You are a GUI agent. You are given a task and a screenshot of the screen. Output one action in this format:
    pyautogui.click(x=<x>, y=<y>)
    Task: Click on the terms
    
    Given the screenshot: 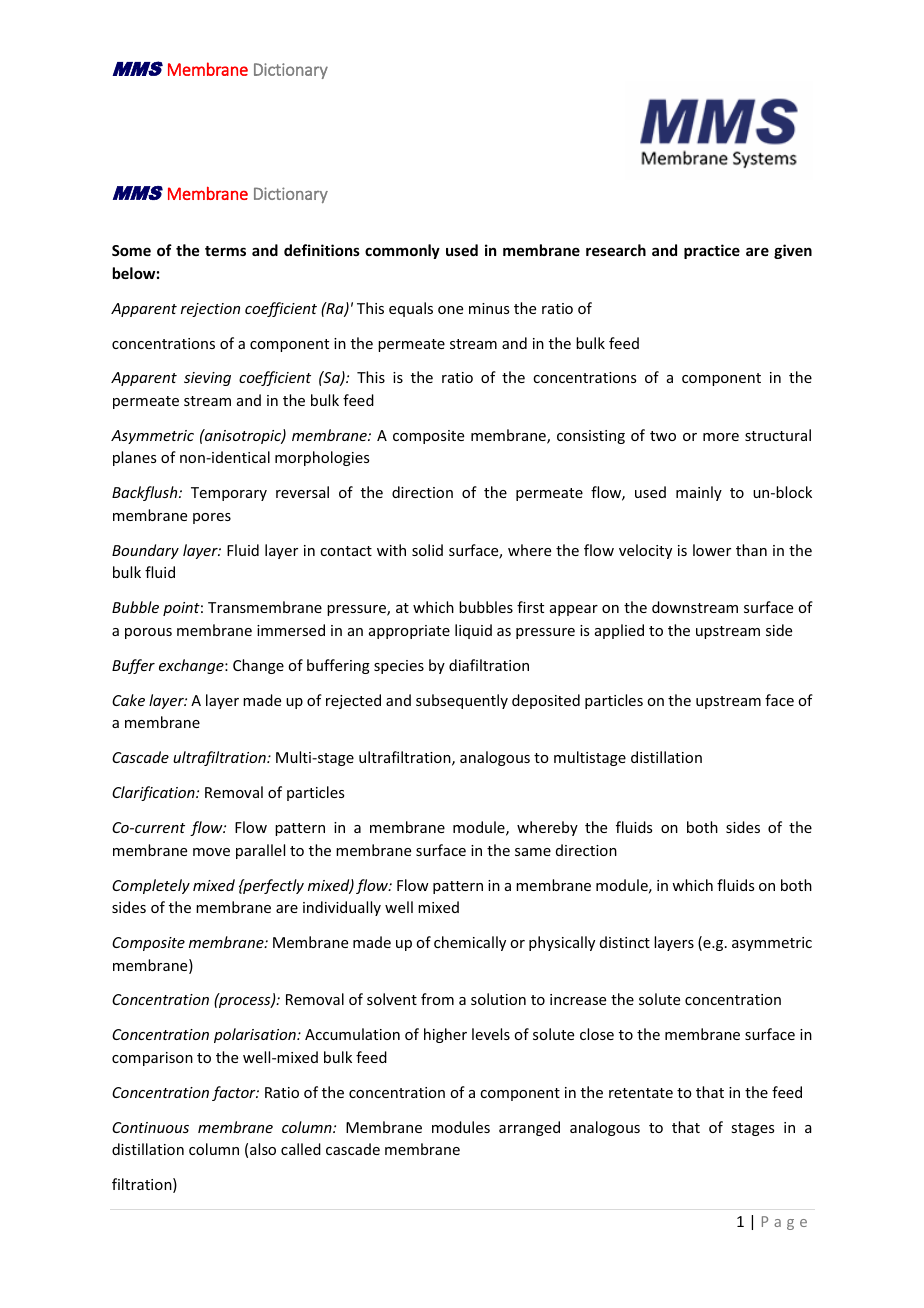 What is the action you would take?
    pyautogui.click(x=225, y=251)
